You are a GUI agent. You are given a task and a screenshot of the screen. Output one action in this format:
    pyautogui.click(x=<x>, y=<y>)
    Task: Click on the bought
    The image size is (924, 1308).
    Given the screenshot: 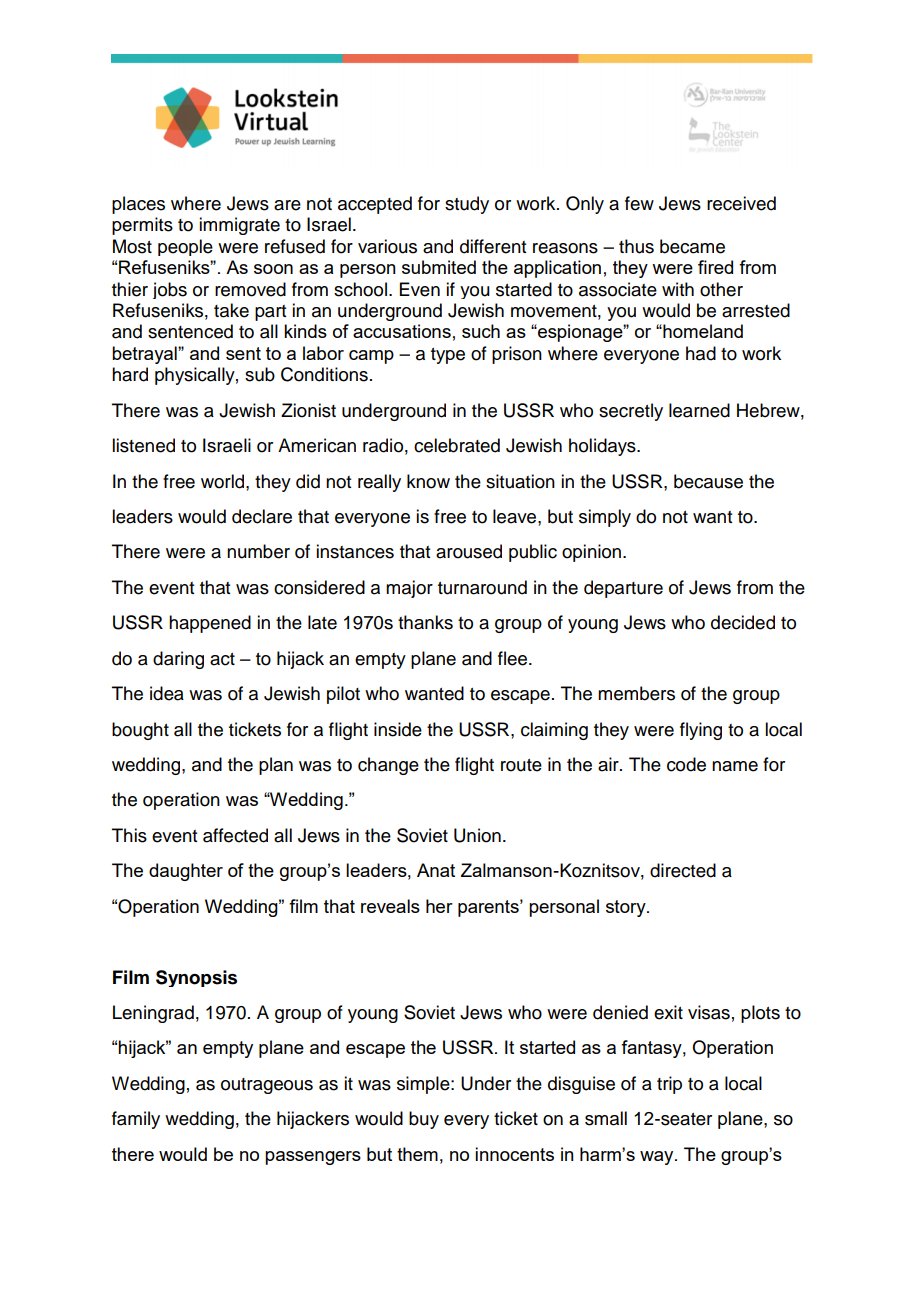 What is the action you would take?
    pyautogui.click(x=140, y=731)
